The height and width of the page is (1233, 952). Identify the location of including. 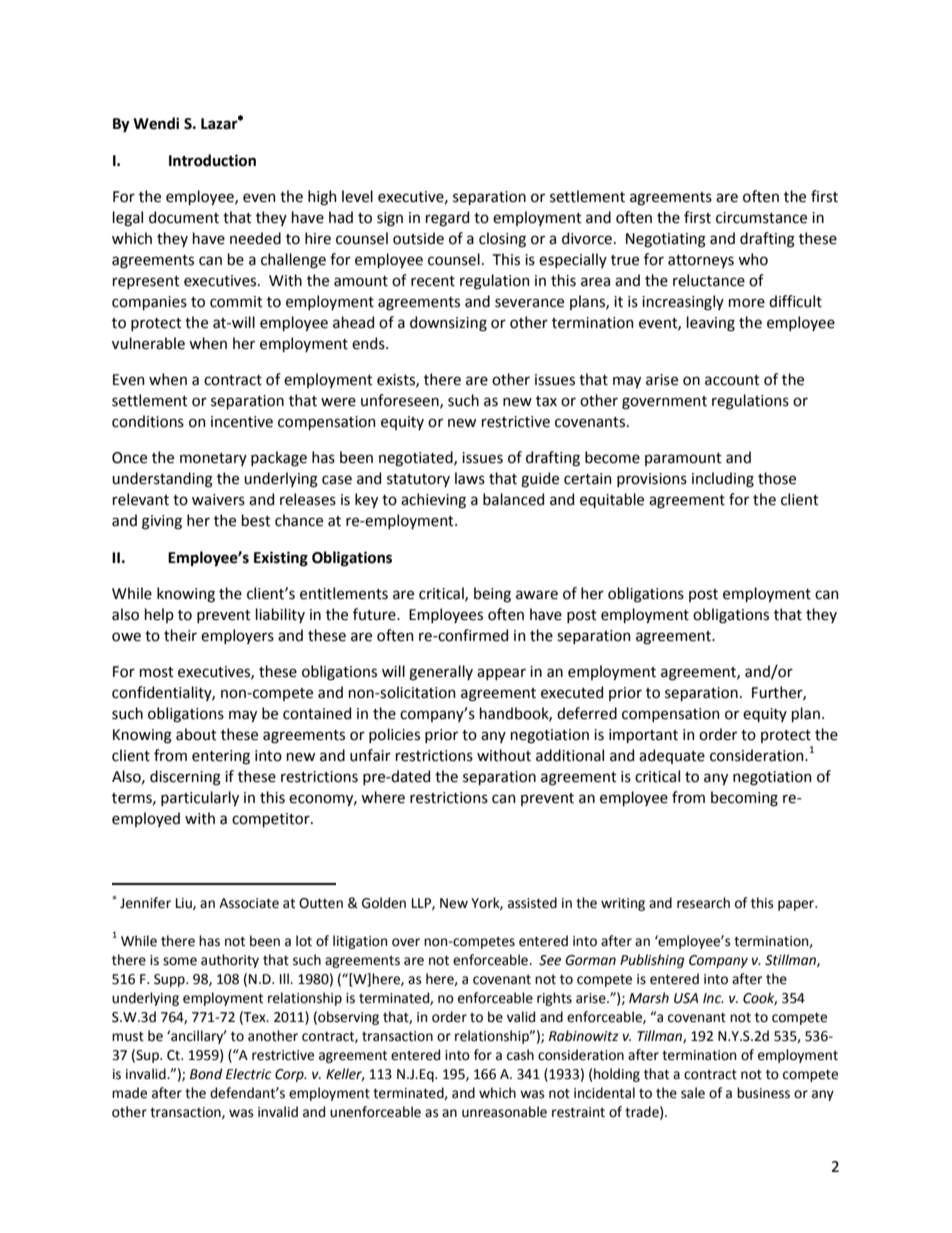
(723, 480).
